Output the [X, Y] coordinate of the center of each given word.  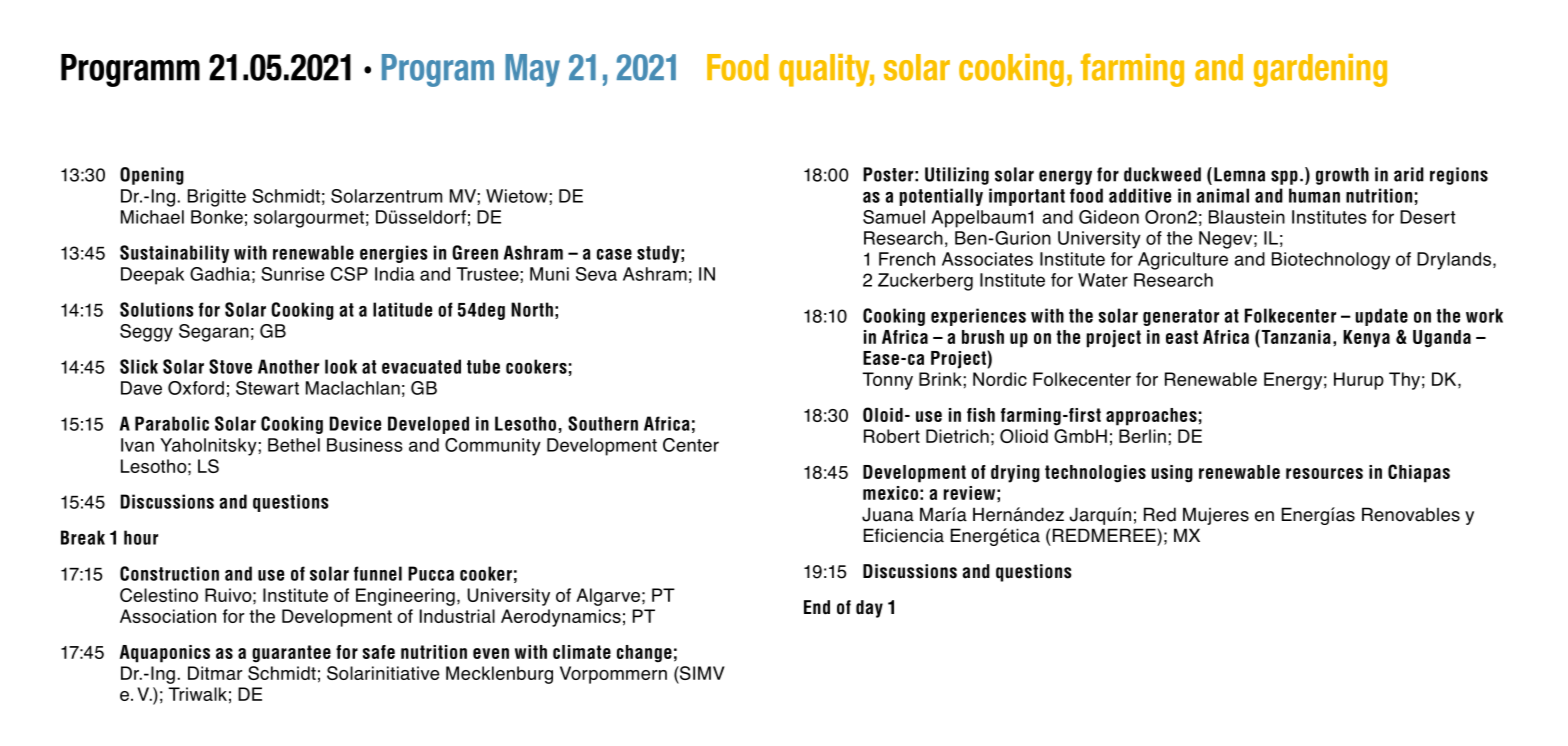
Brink [941, 379]
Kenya [1366, 339]
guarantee [291, 654]
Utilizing [957, 176]
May [532, 70]
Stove [230, 366]
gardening [1320, 70]
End [817, 607]
